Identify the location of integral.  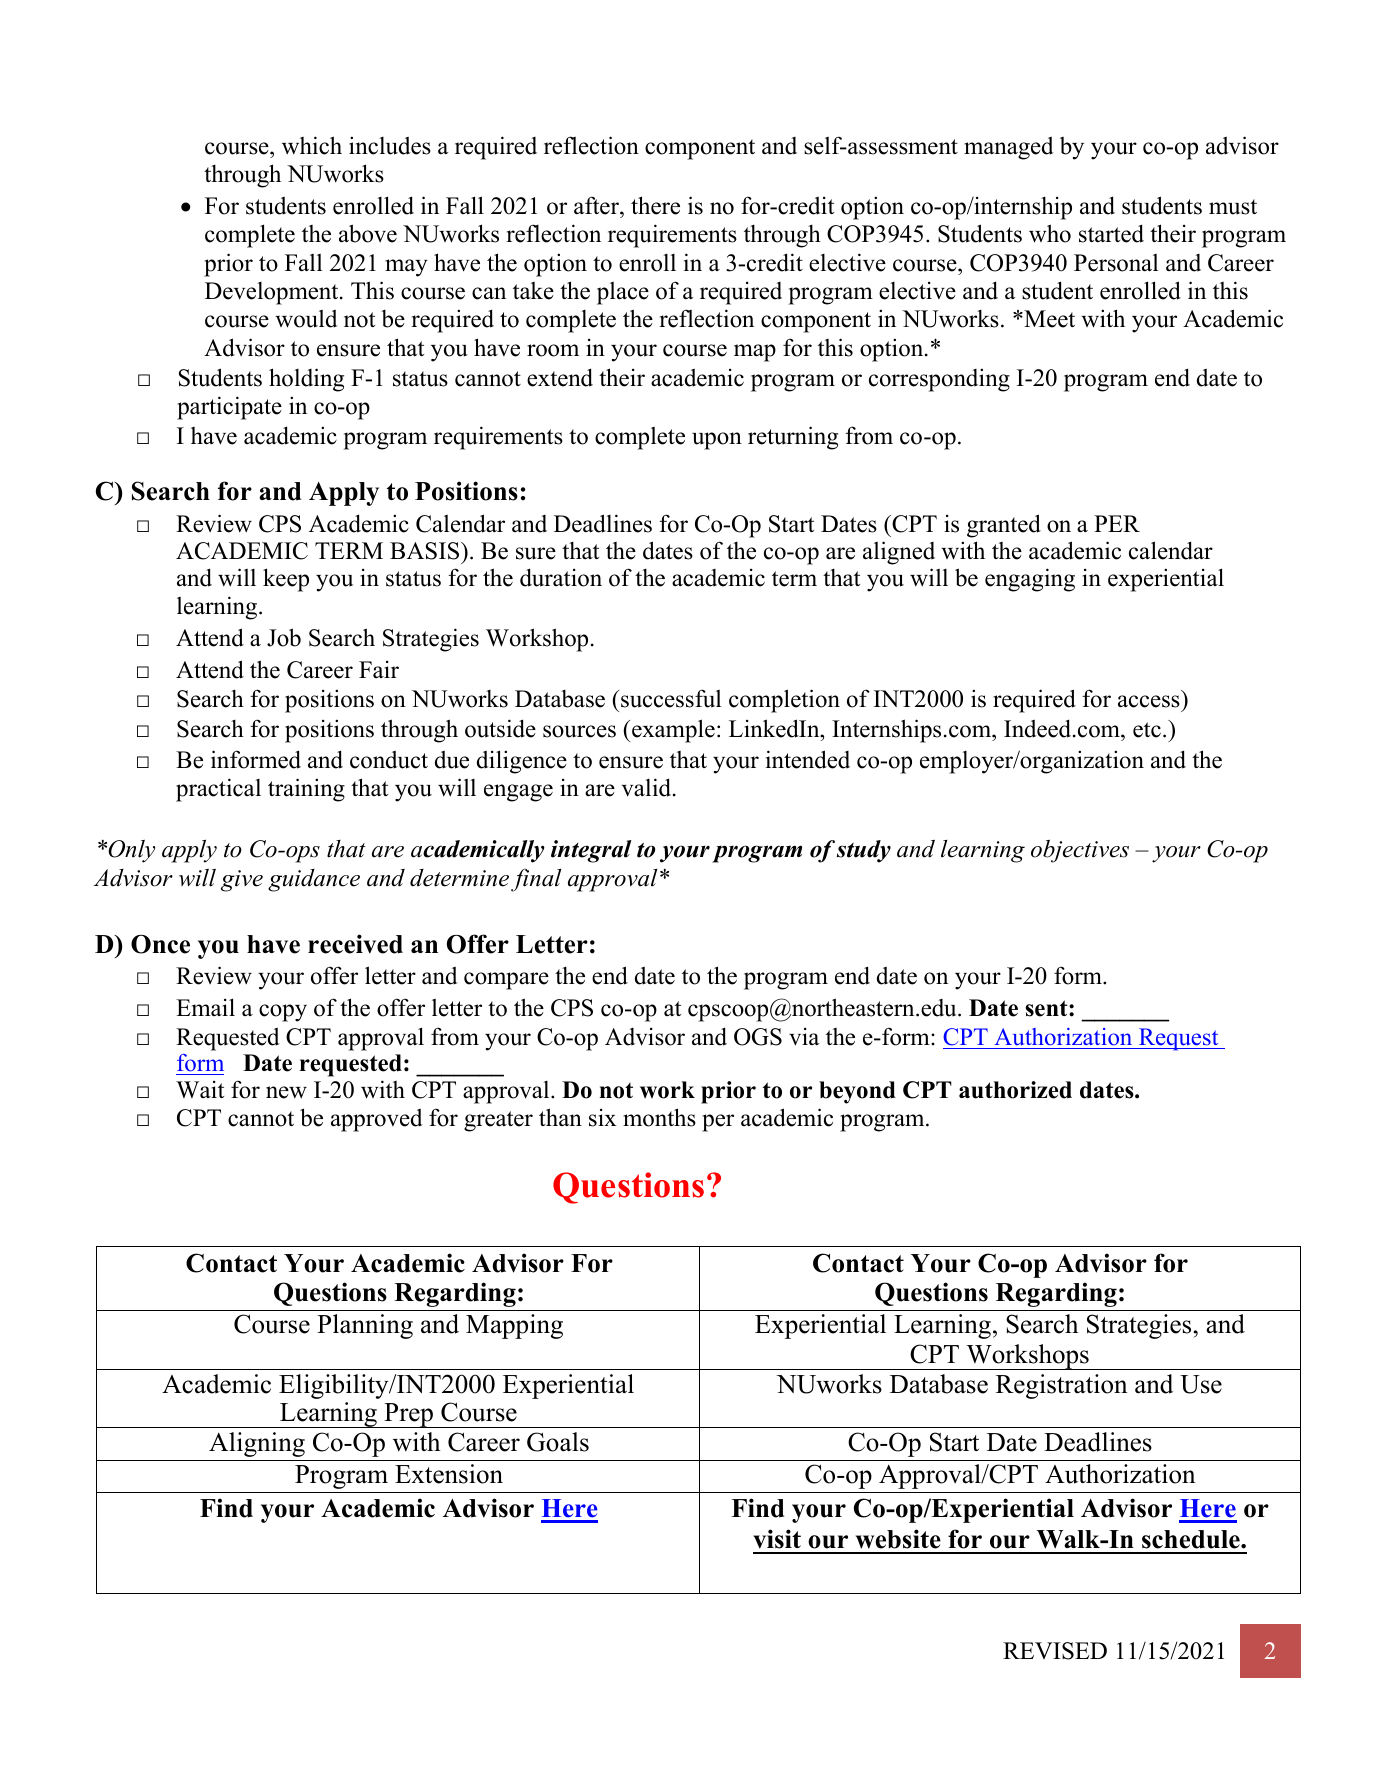
(591, 851).
